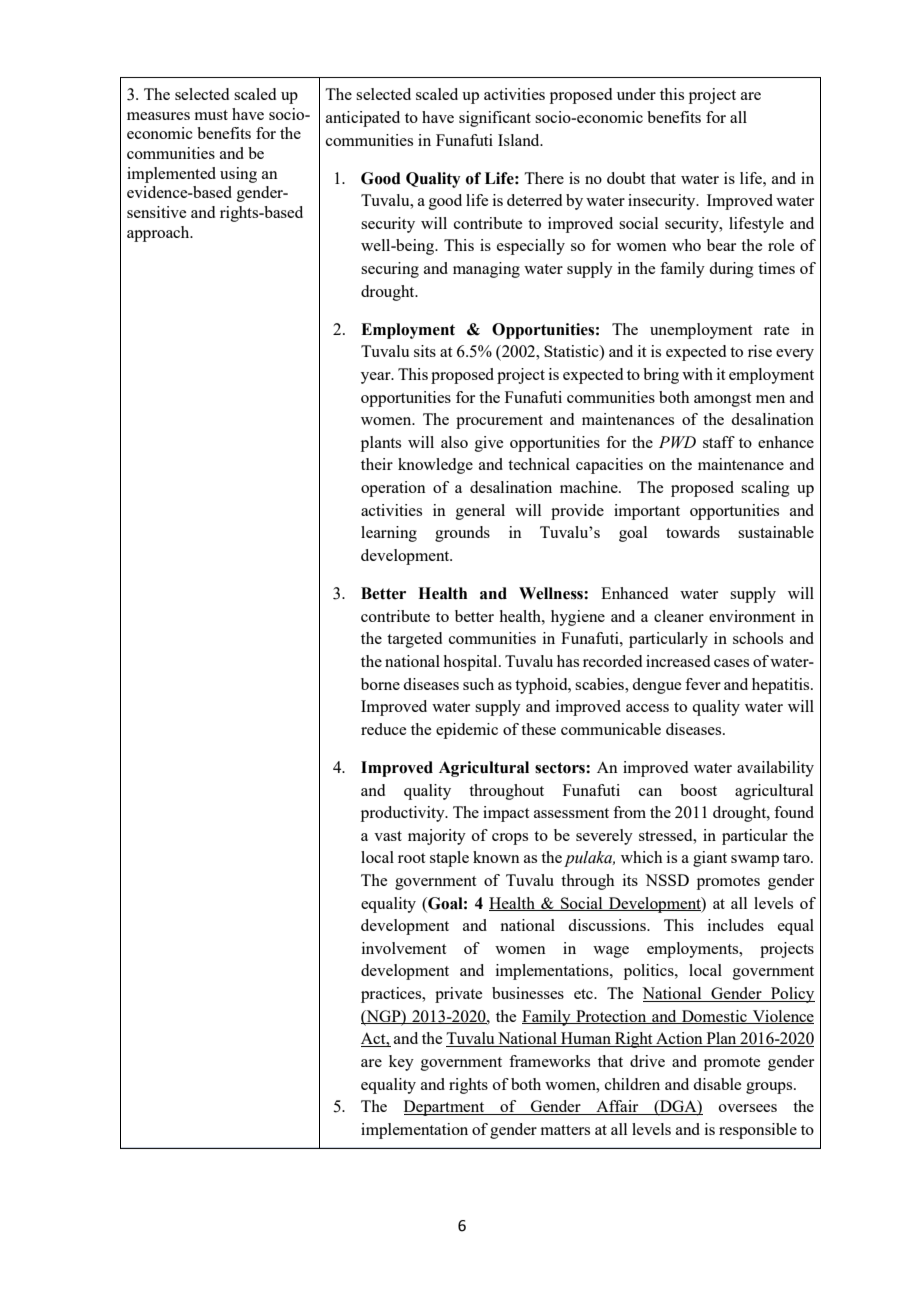 This page has height=1309, width=924. Describe the element at coordinates (636, 94) in the page. I see `under` at that location.
